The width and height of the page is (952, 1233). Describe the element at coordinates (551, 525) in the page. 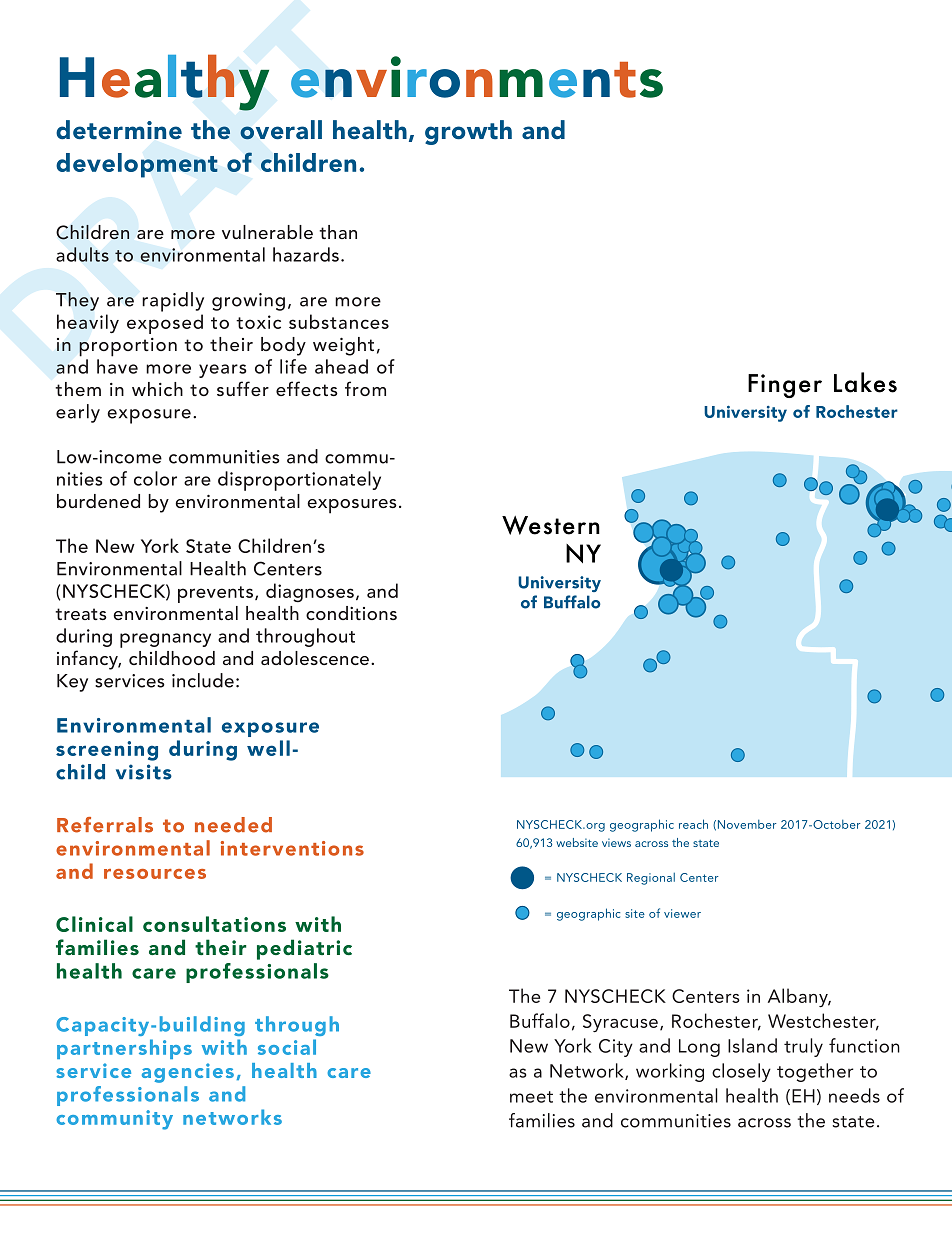

I see `Western` at that location.
